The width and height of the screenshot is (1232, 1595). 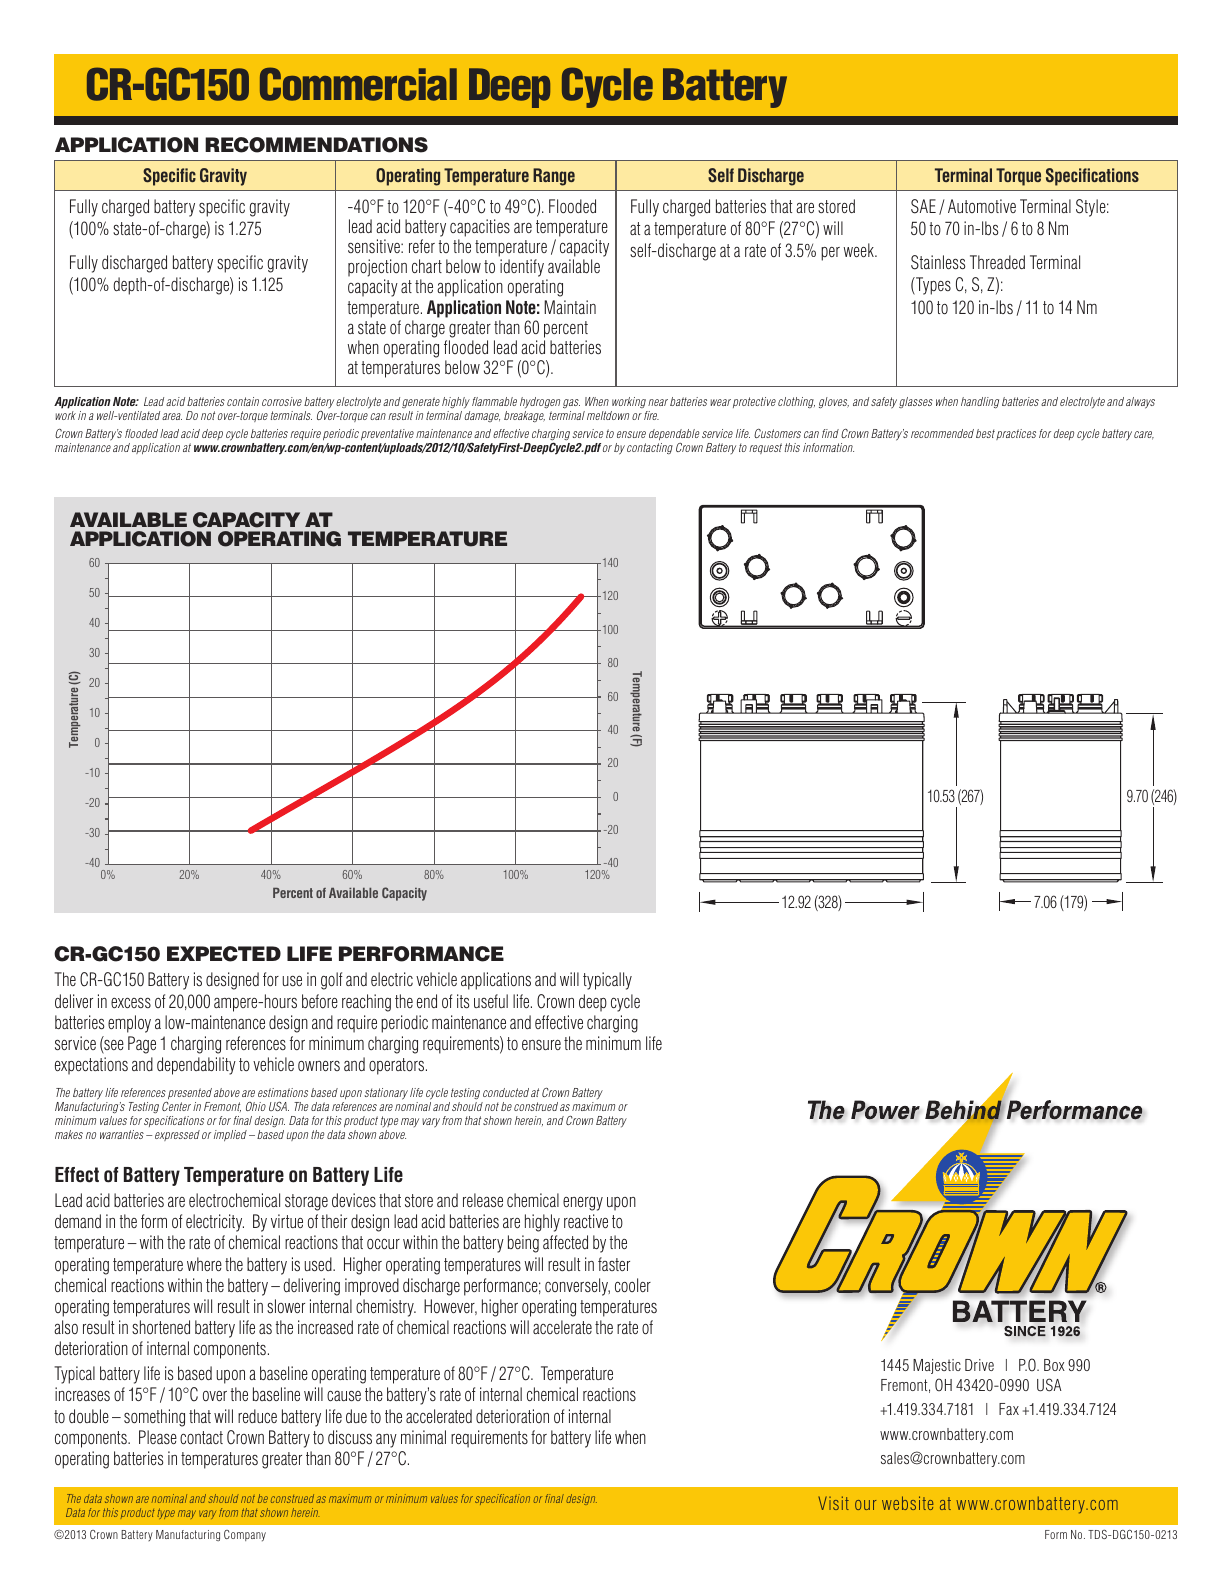 What do you see at coordinates (423, 1437) in the screenshot?
I see `minimal` at bounding box center [423, 1437].
